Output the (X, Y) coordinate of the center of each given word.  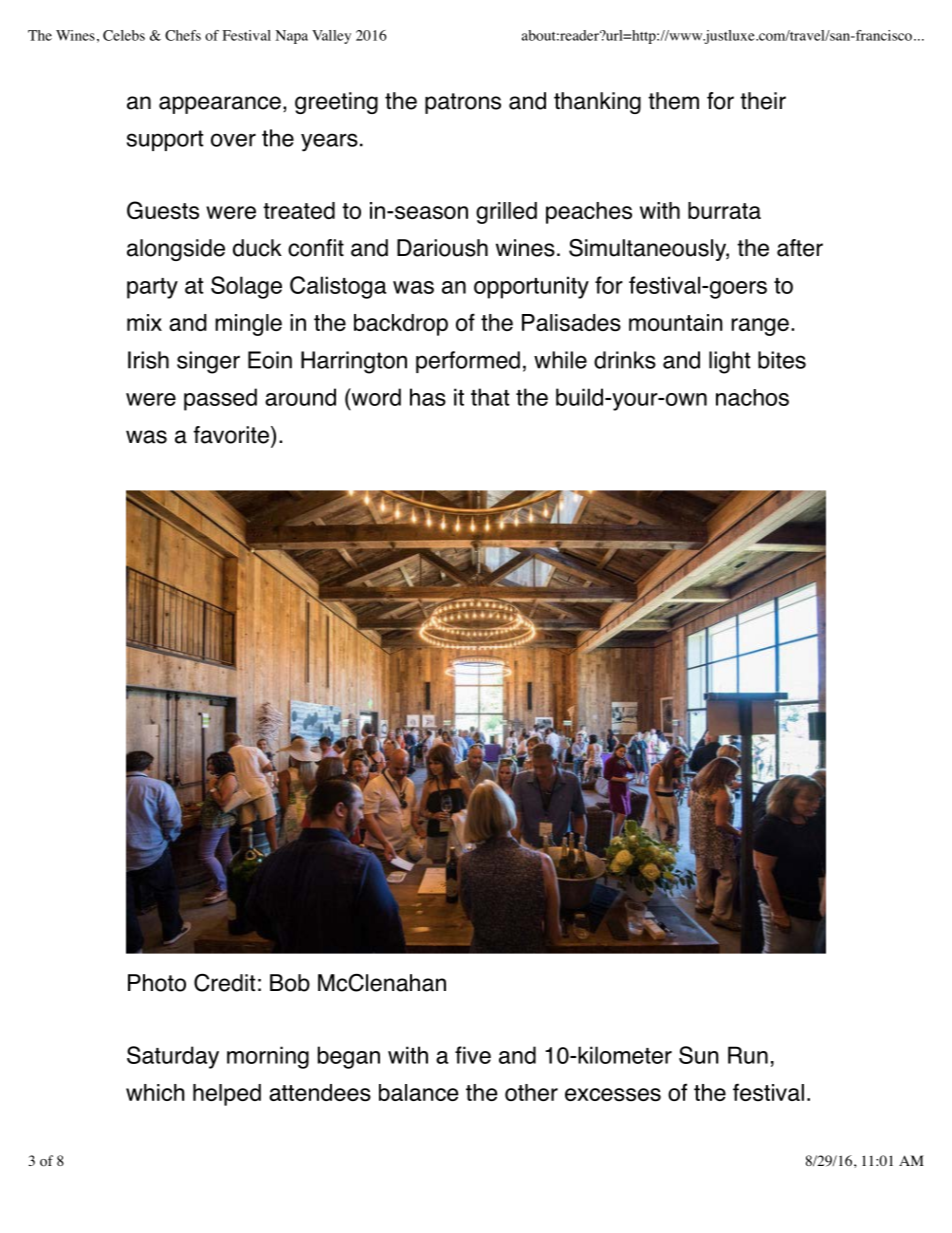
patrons (463, 103)
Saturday (173, 1057)
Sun (699, 1055)
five (473, 1055)
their (763, 101)
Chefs (183, 35)
